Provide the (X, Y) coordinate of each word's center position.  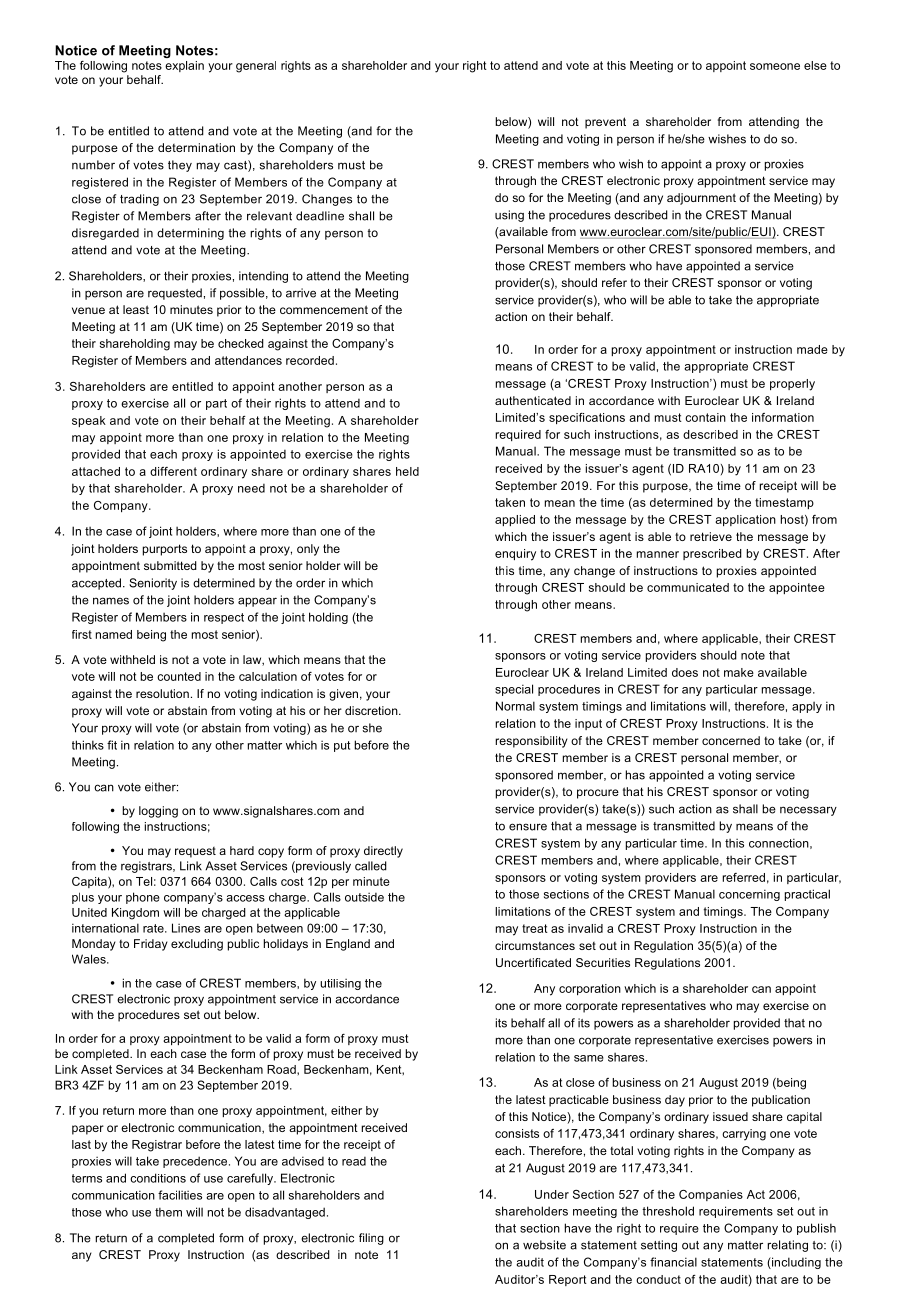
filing (371, 1239)
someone (775, 66)
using (509, 216)
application (745, 520)
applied (515, 520)
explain (184, 66)
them (168, 1212)
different (173, 471)
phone (143, 898)
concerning (749, 895)
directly (383, 852)
